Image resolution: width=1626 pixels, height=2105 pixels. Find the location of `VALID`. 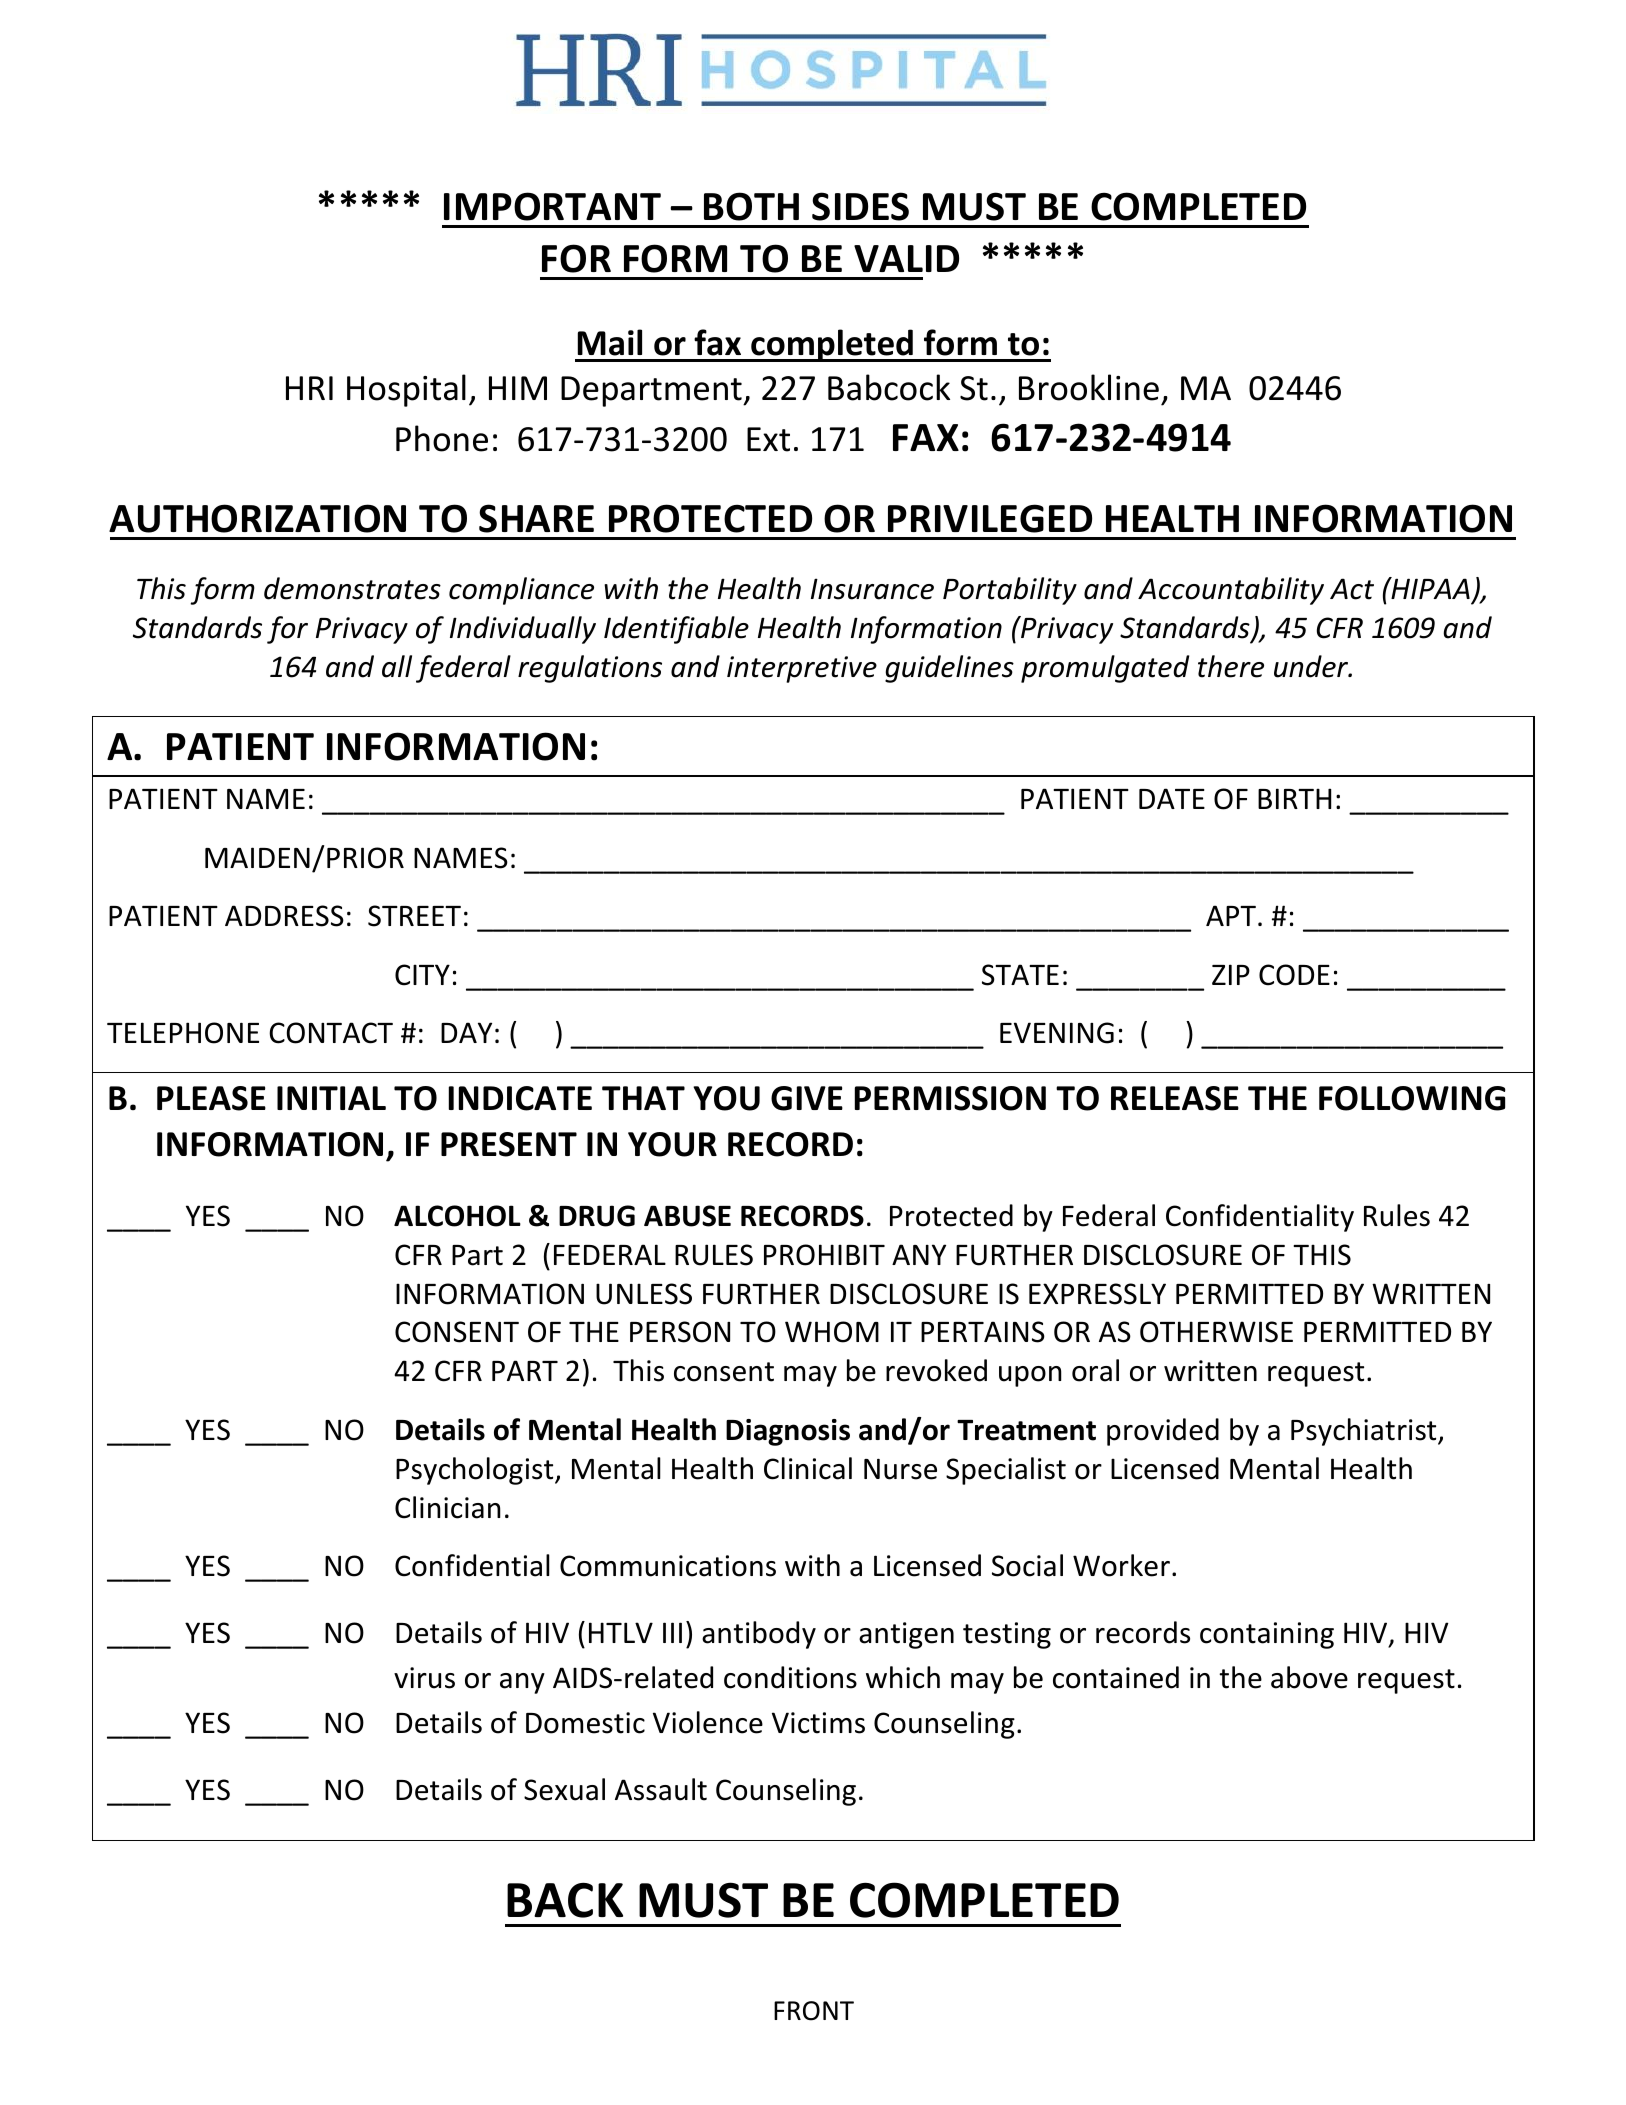

VALID is located at coordinates (906, 258).
